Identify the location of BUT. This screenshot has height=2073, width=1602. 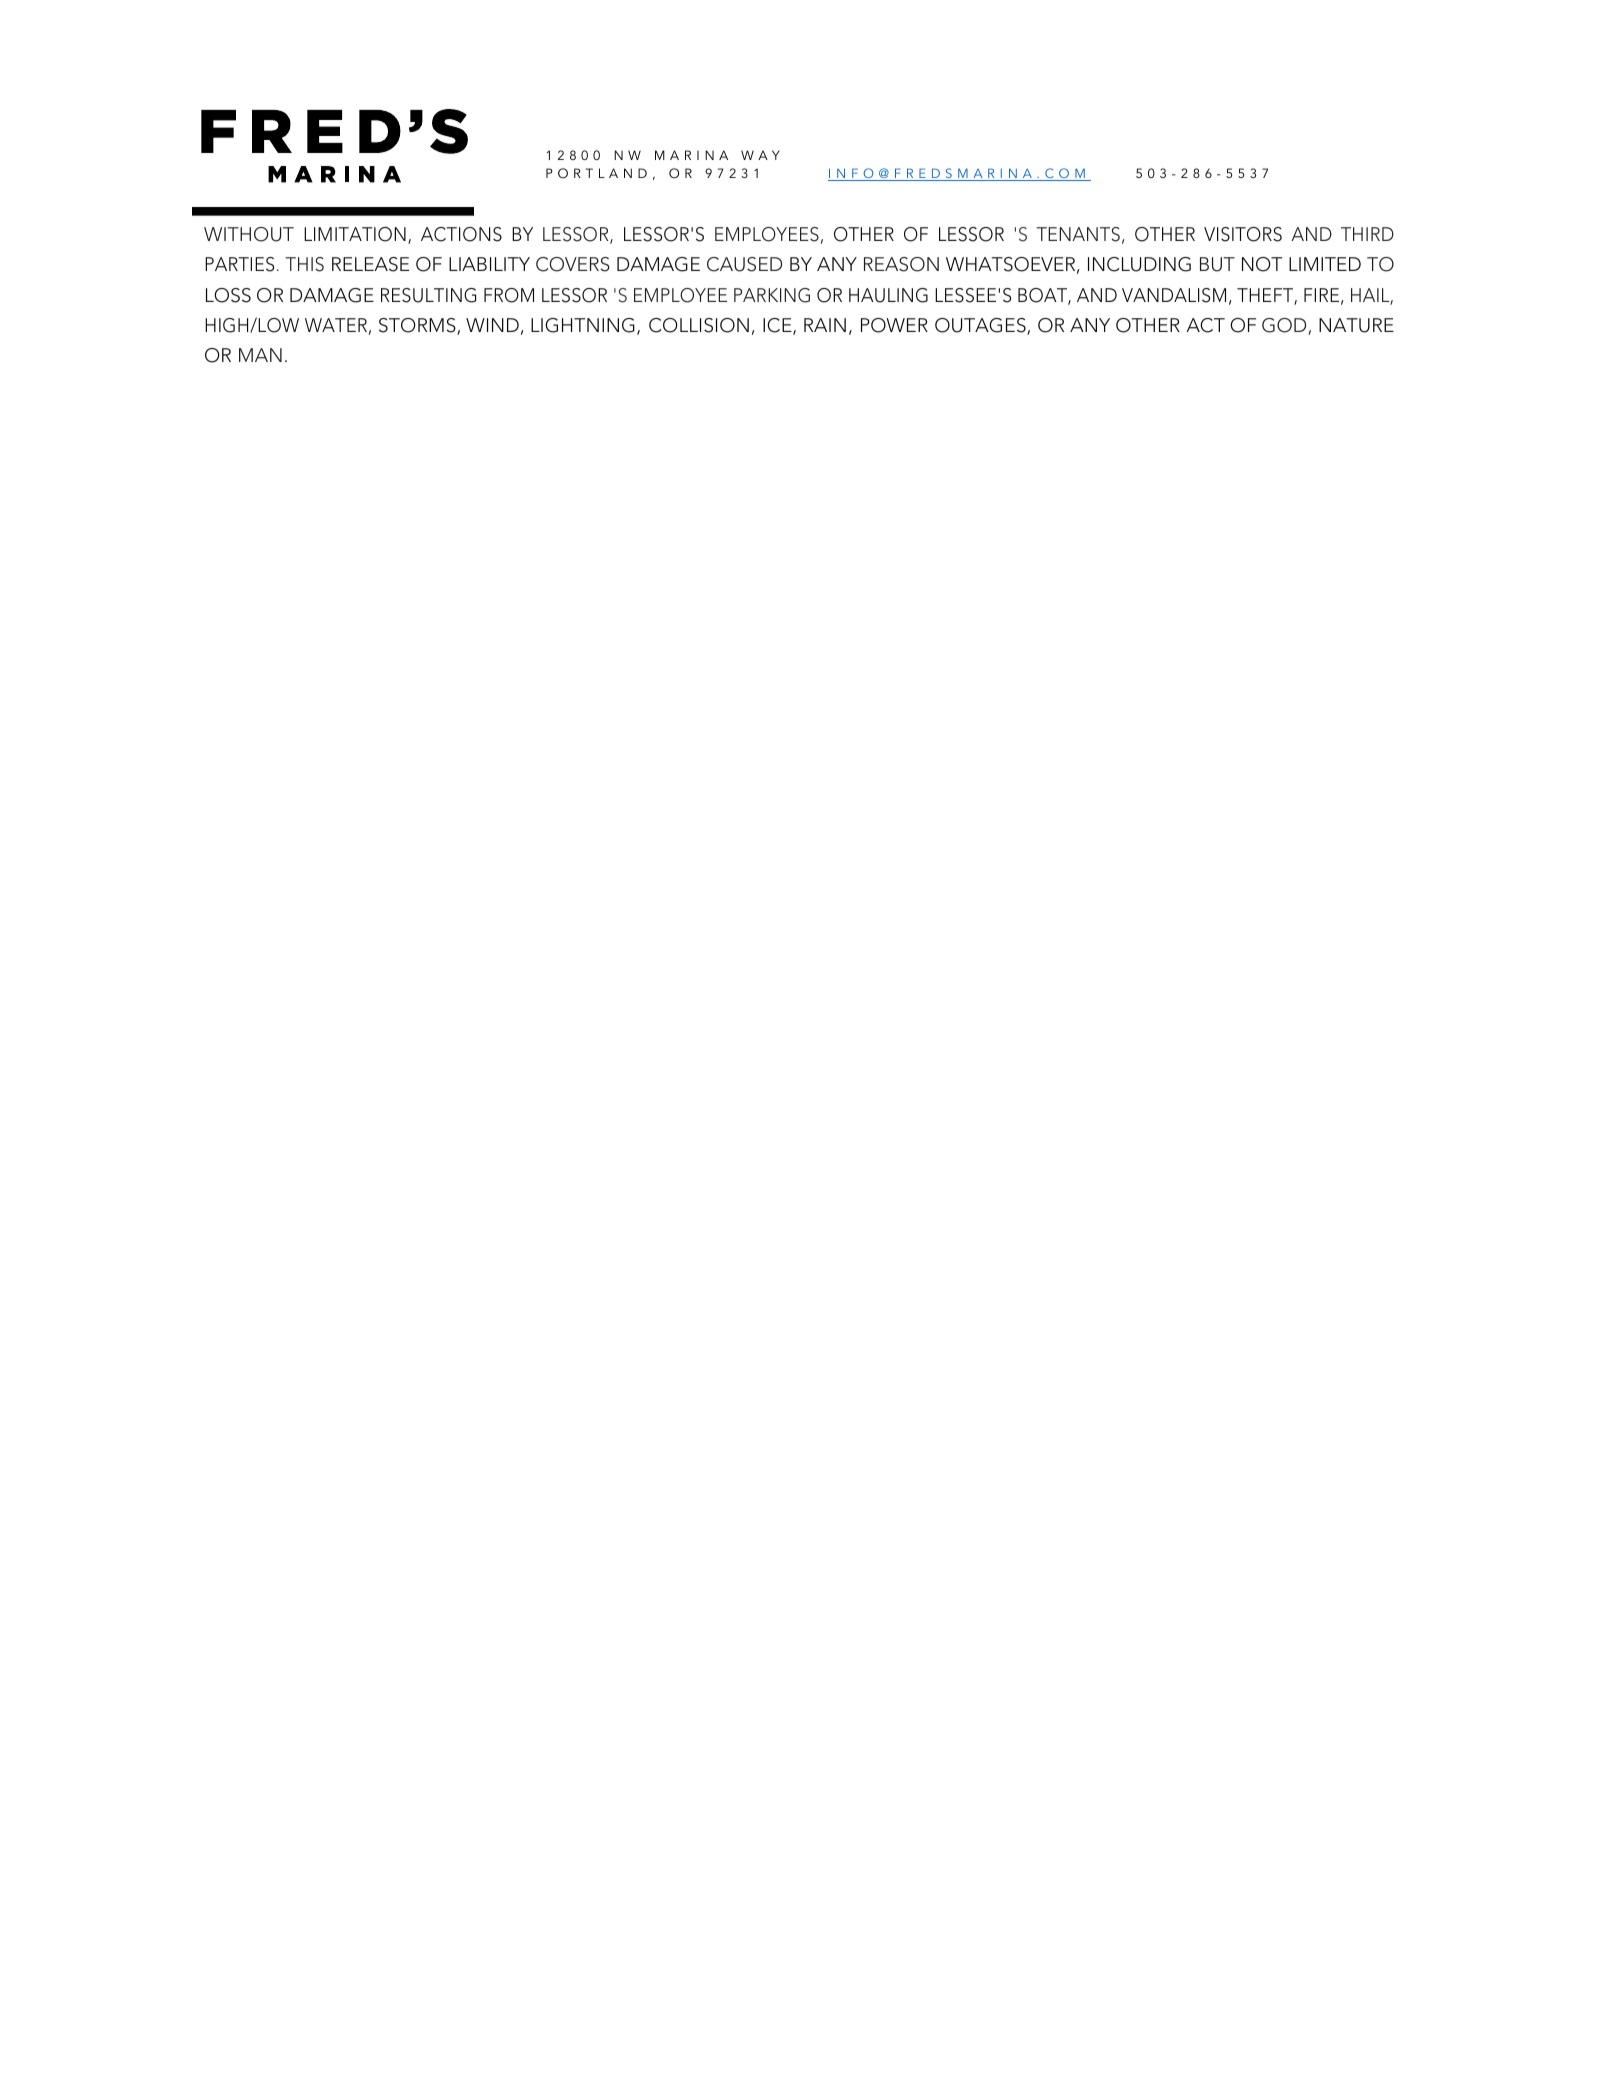
(1217, 264).
